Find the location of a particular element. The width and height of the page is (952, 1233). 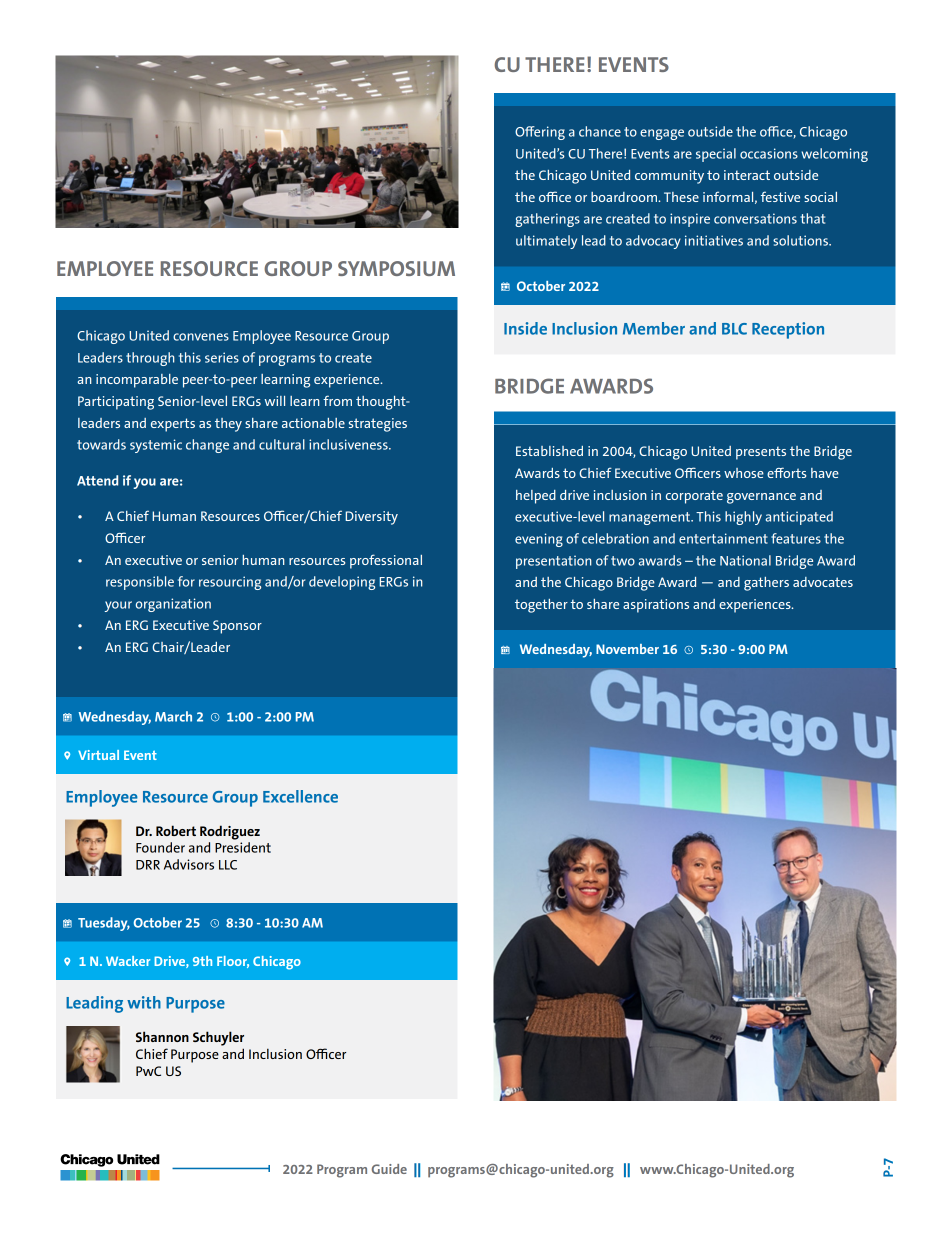

Schuyler is located at coordinates (218, 1038).
